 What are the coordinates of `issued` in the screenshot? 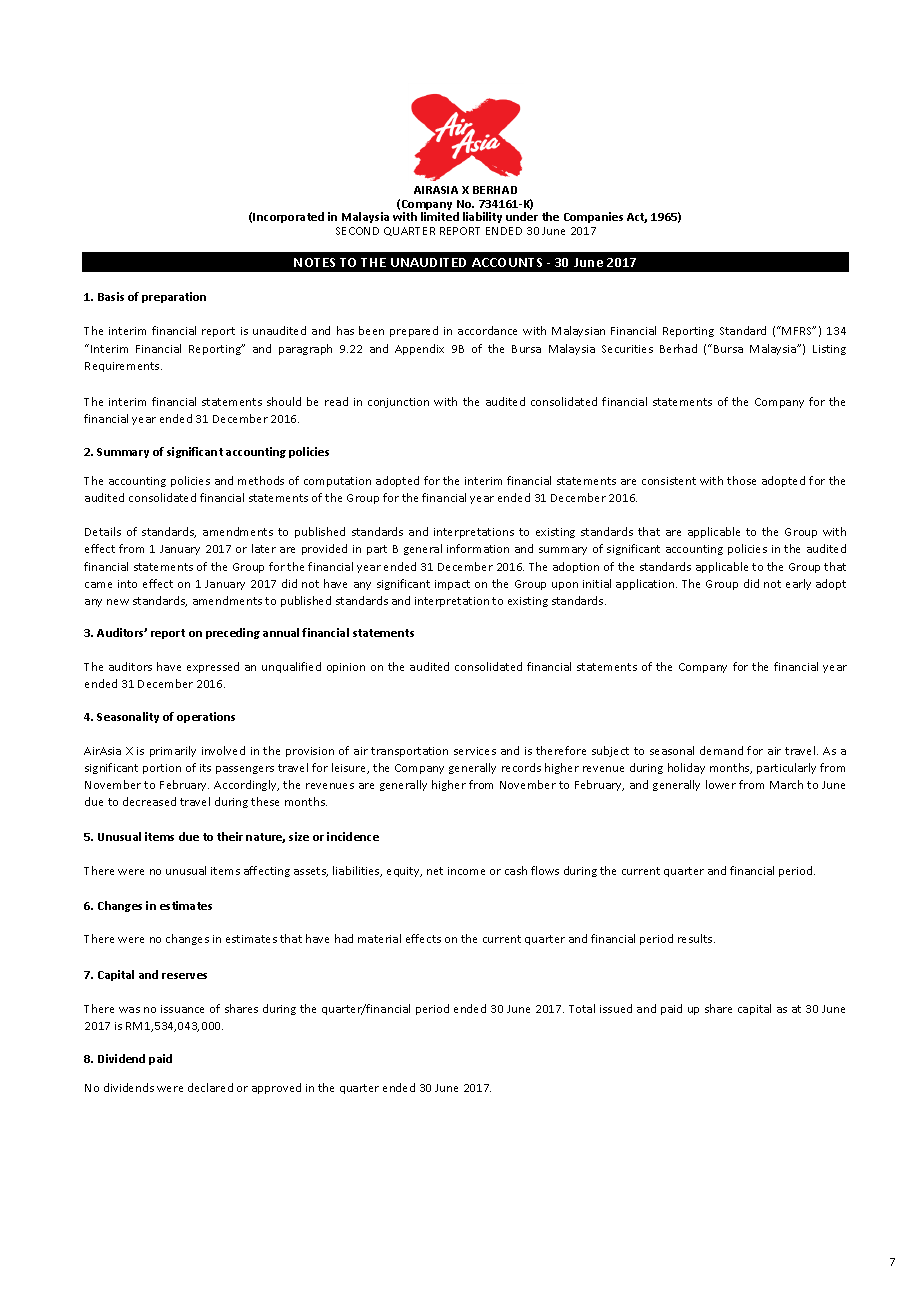 It's located at (616, 1008).
